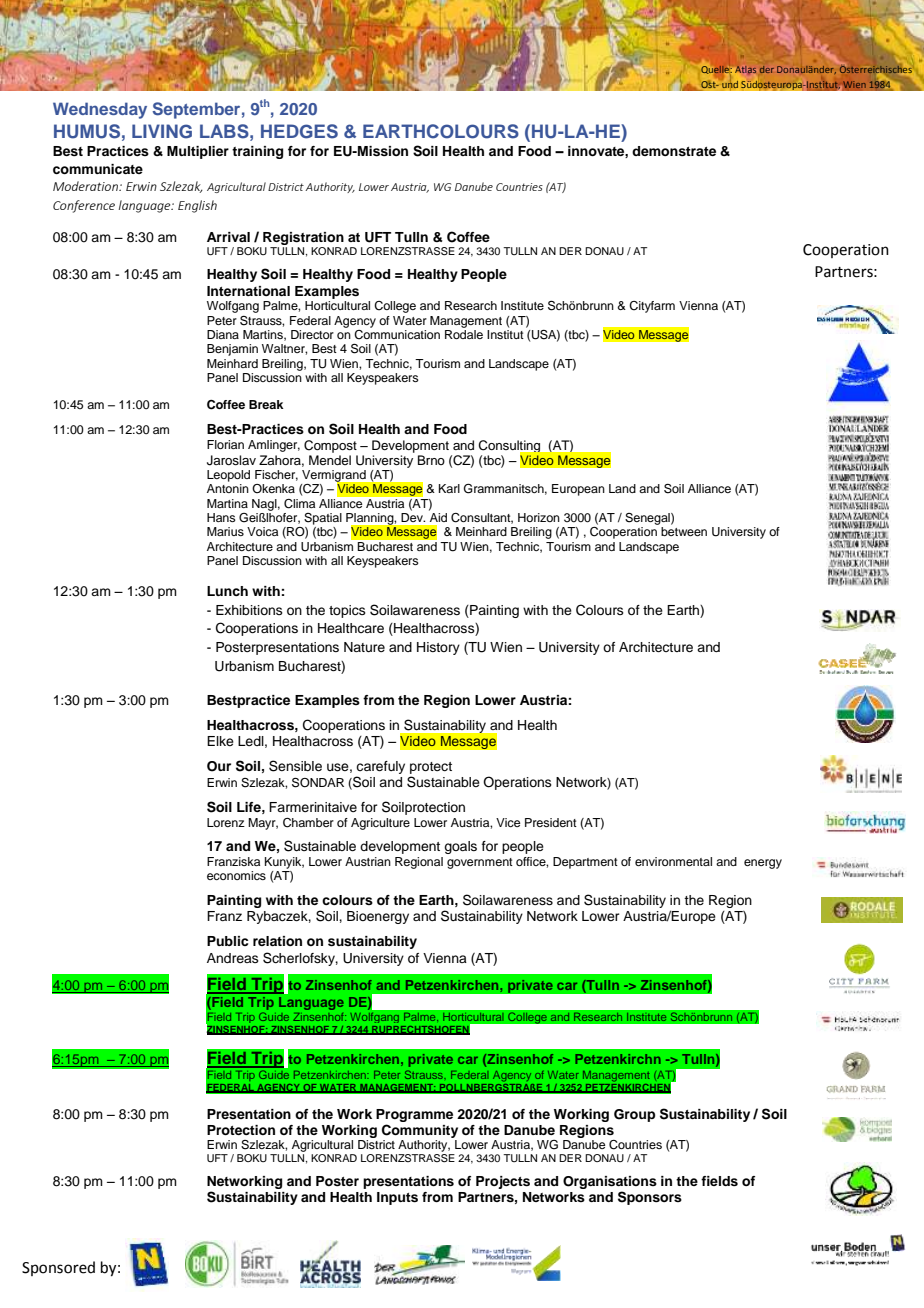 This screenshot has width=924, height=1308. Describe the element at coordinates (674, 151) in the screenshot. I see `demonstrate` at that location.
